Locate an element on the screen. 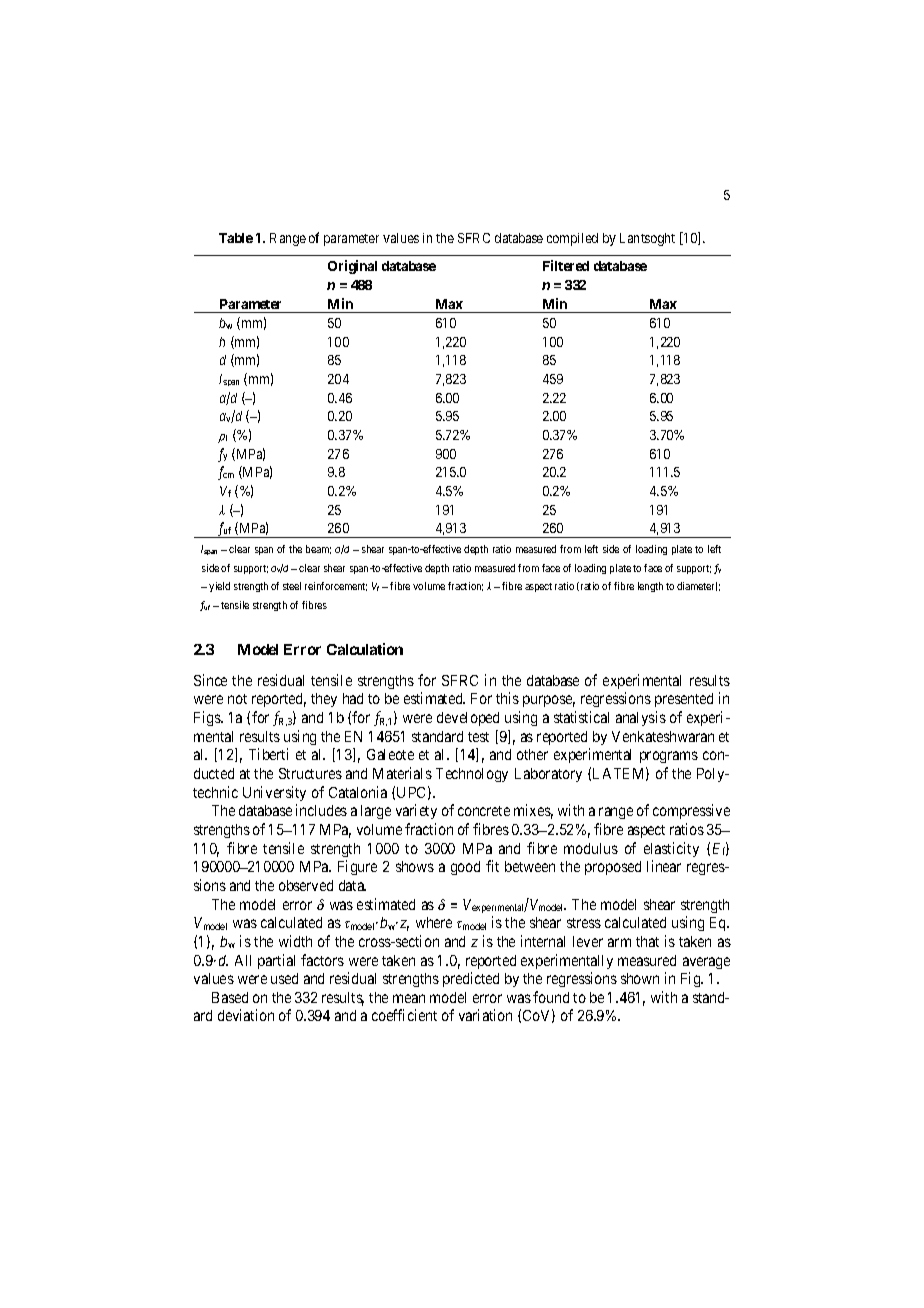 The image size is (924, 1308). steel is located at coordinates (292, 586).
